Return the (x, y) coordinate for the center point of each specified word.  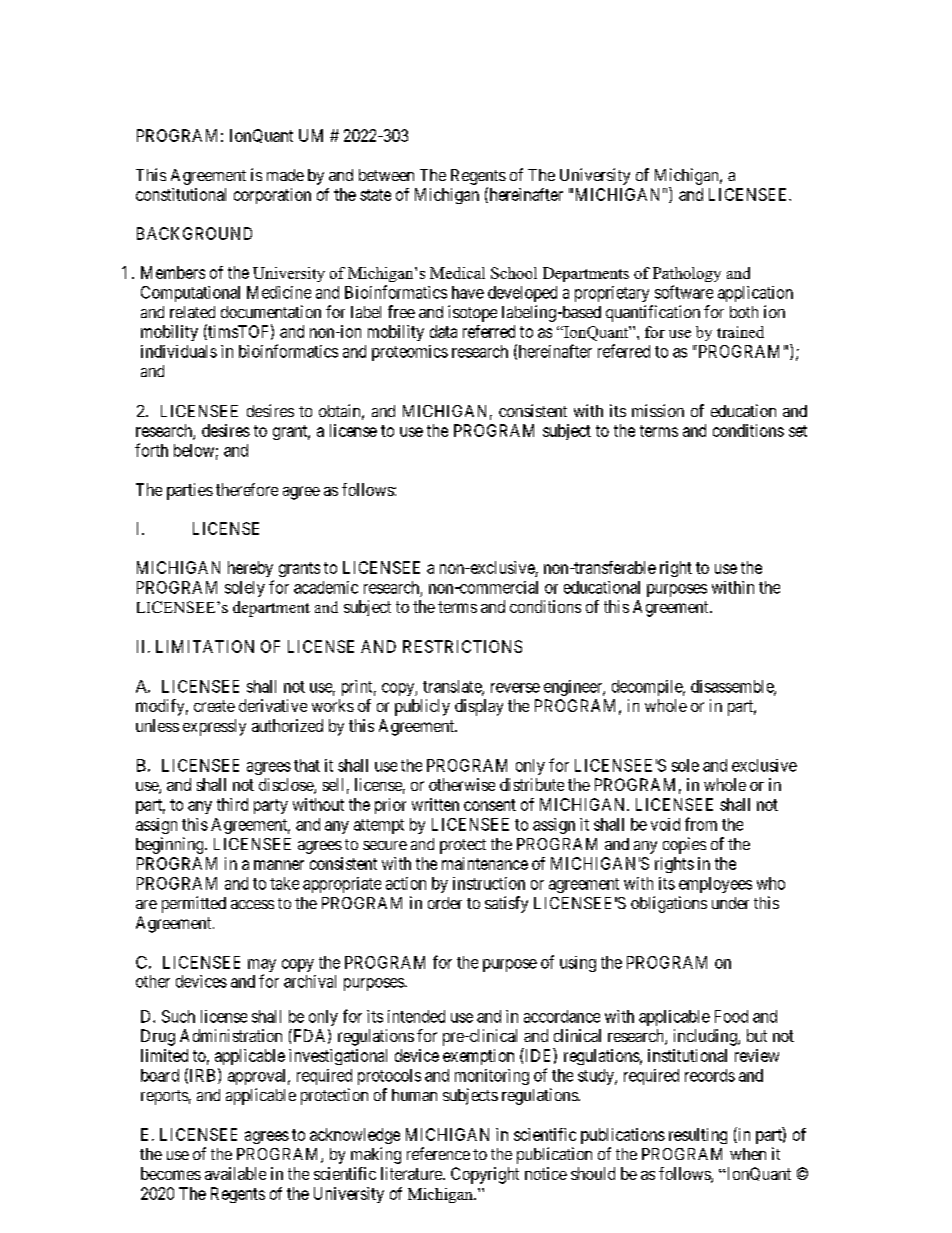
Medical (457, 273)
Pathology (687, 274)
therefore (247, 489)
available (235, 1173)
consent (490, 805)
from (701, 824)
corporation (272, 196)
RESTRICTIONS (462, 646)
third (232, 804)
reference (438, 1153)
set (798, 431)
